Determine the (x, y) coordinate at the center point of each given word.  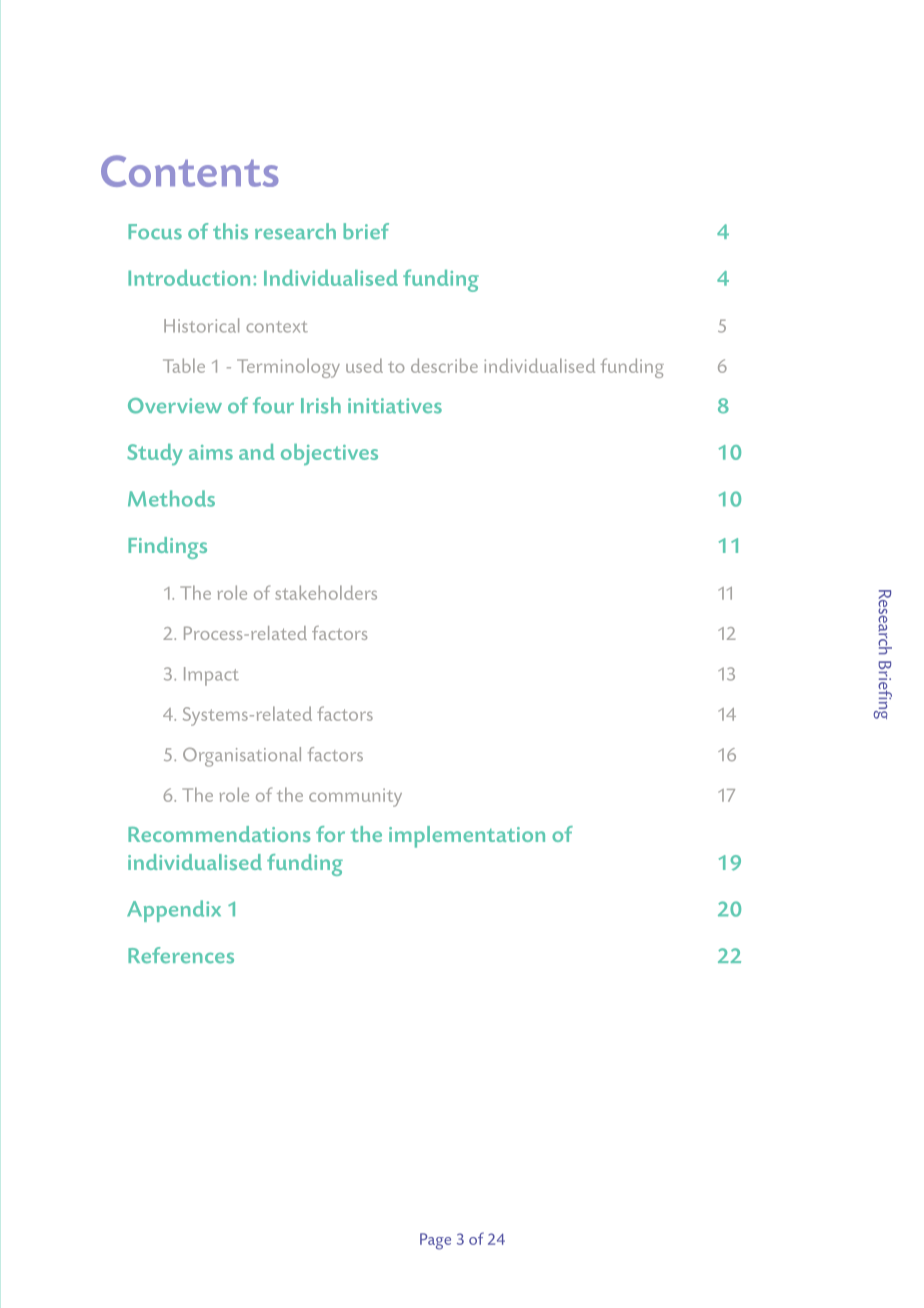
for (330, 834)
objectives (329, 454)
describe (444, 365)
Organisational (242, 757)
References (181, 955)
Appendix (174, 911)
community (355, 797)
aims (211, 452)
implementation (467, 837)
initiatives (395, 406)
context (277, 327)
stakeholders (326, 592)
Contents (190, 171)
